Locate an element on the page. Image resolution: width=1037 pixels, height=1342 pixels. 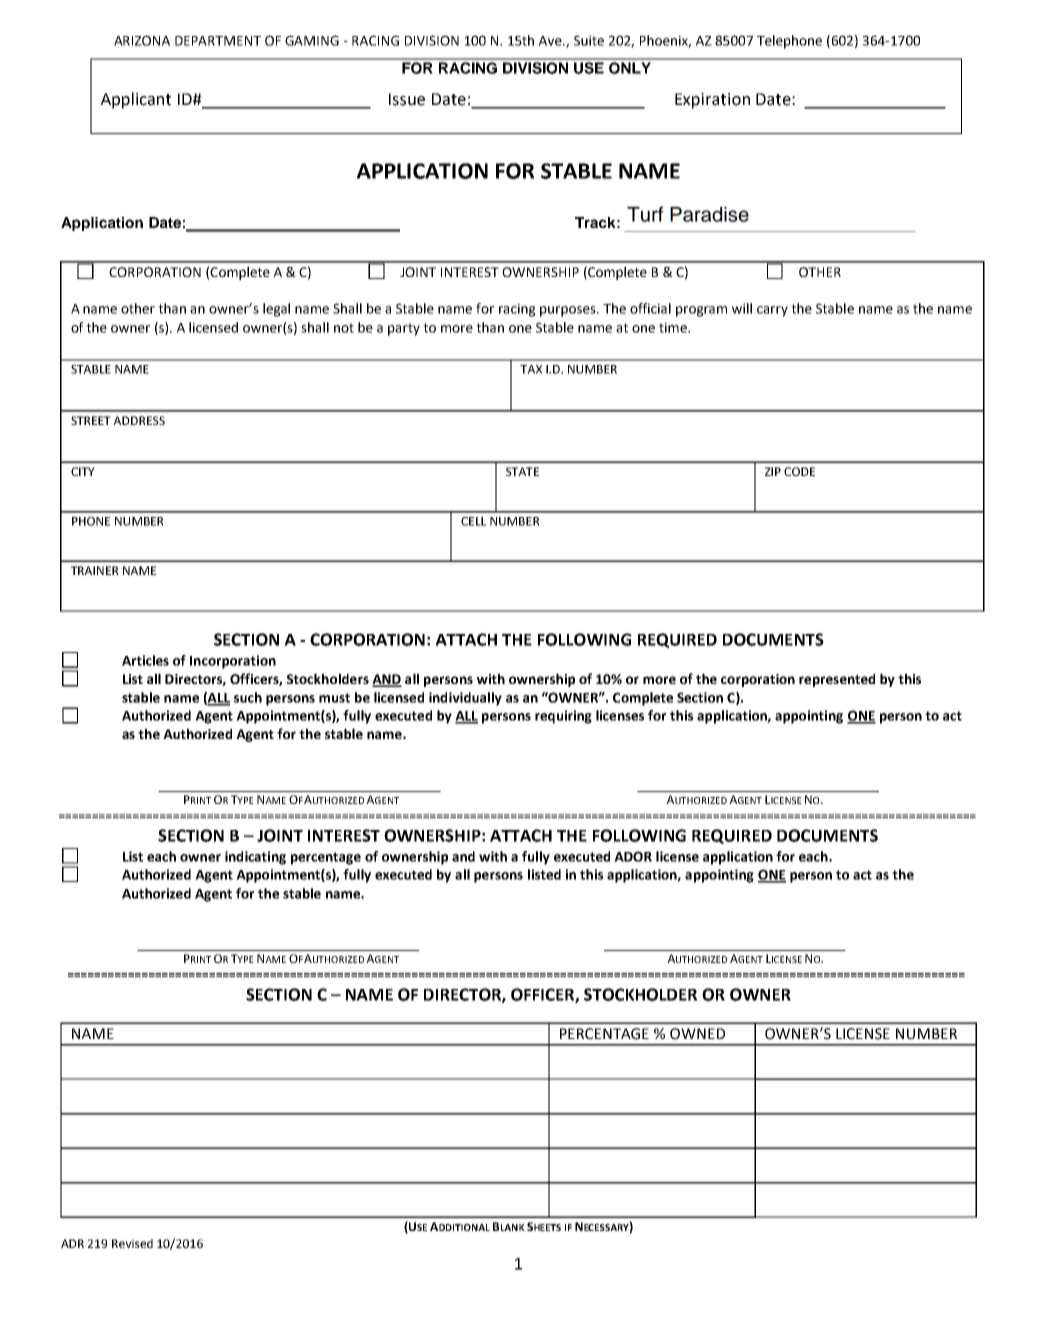
STATE is located at coordinates (522, 471).
